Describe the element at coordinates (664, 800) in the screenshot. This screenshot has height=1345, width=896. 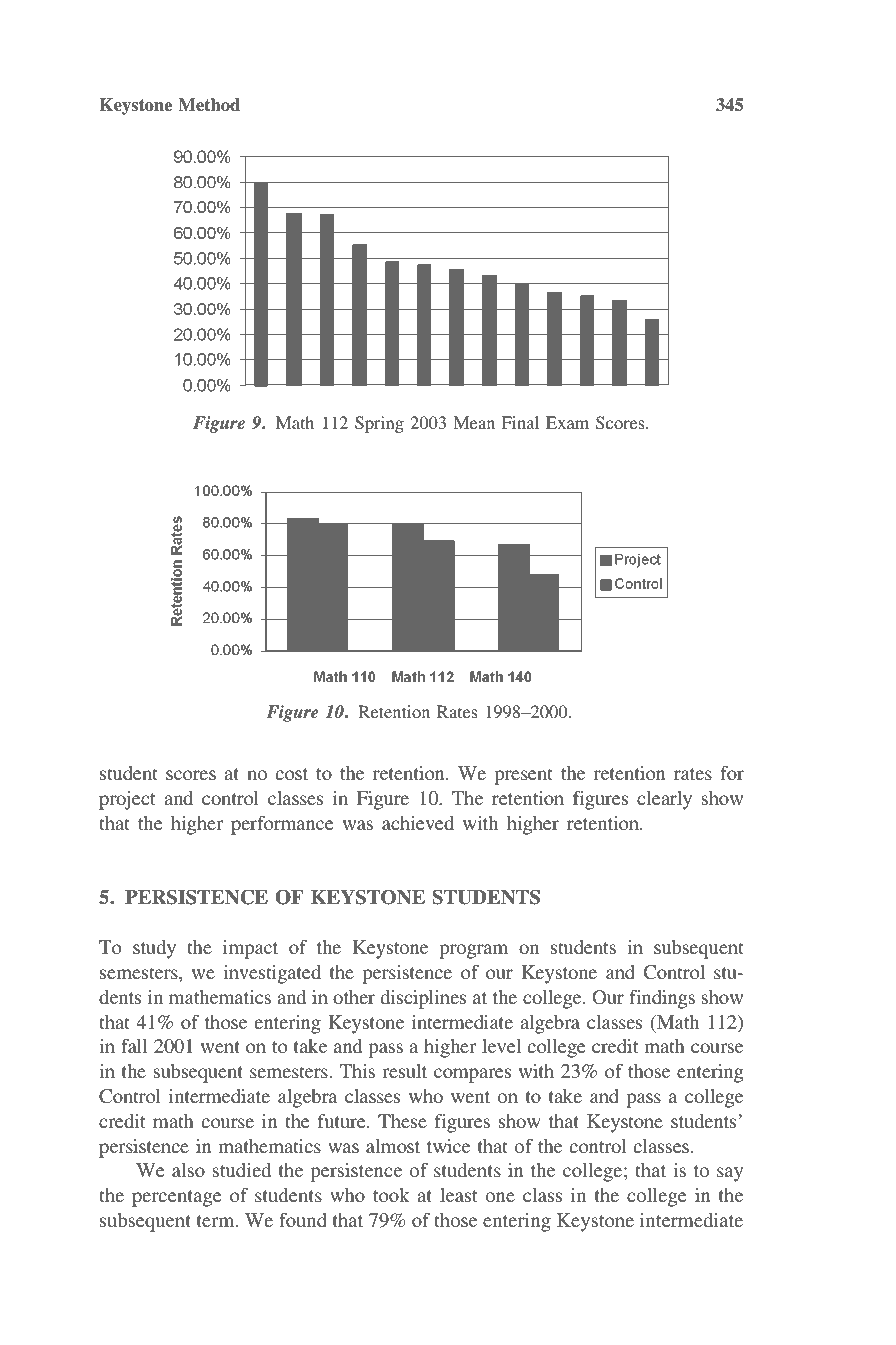
I see `clearly` at that location.
